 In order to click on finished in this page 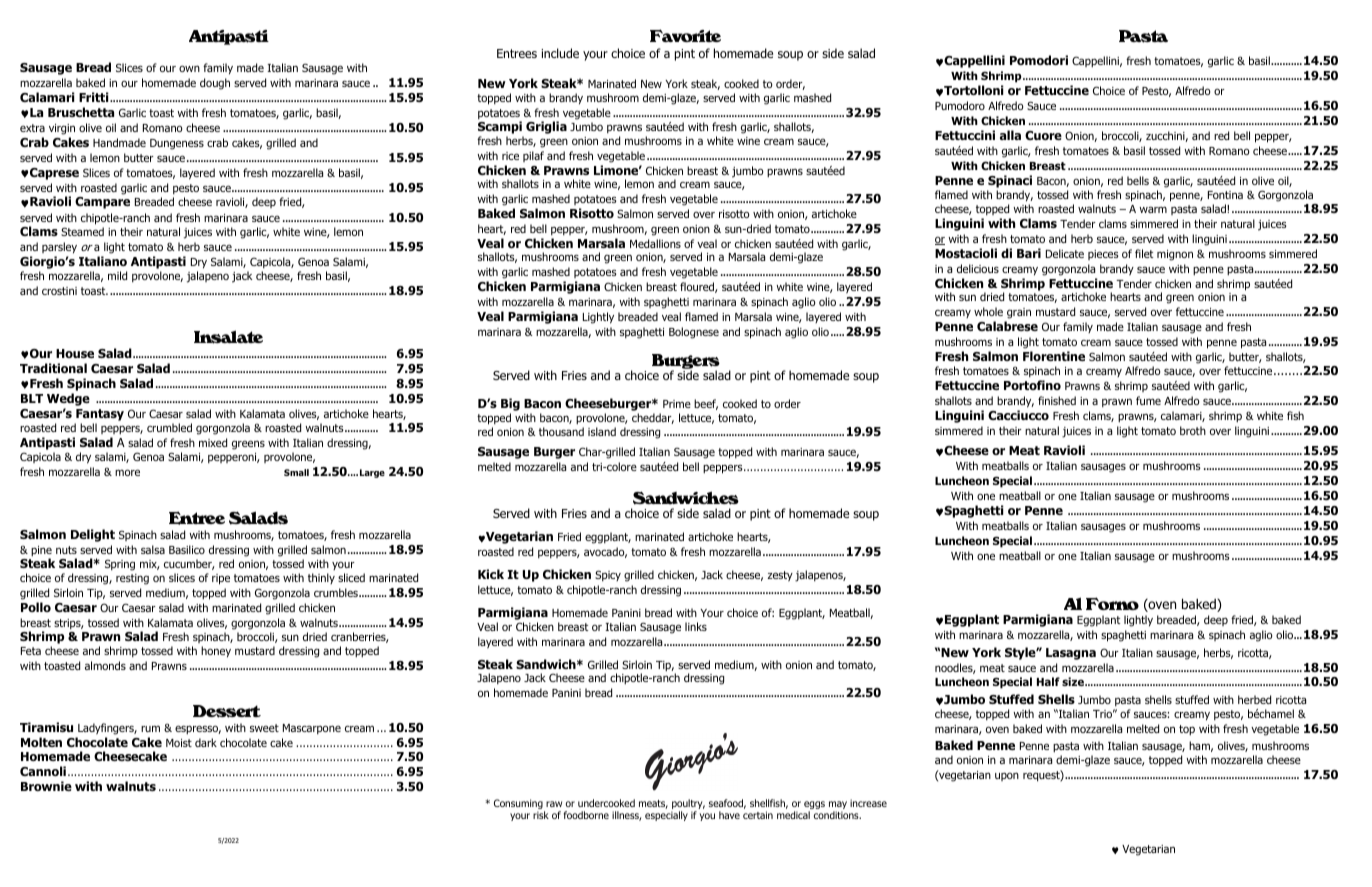, I will do `click(1057, 400)`.
